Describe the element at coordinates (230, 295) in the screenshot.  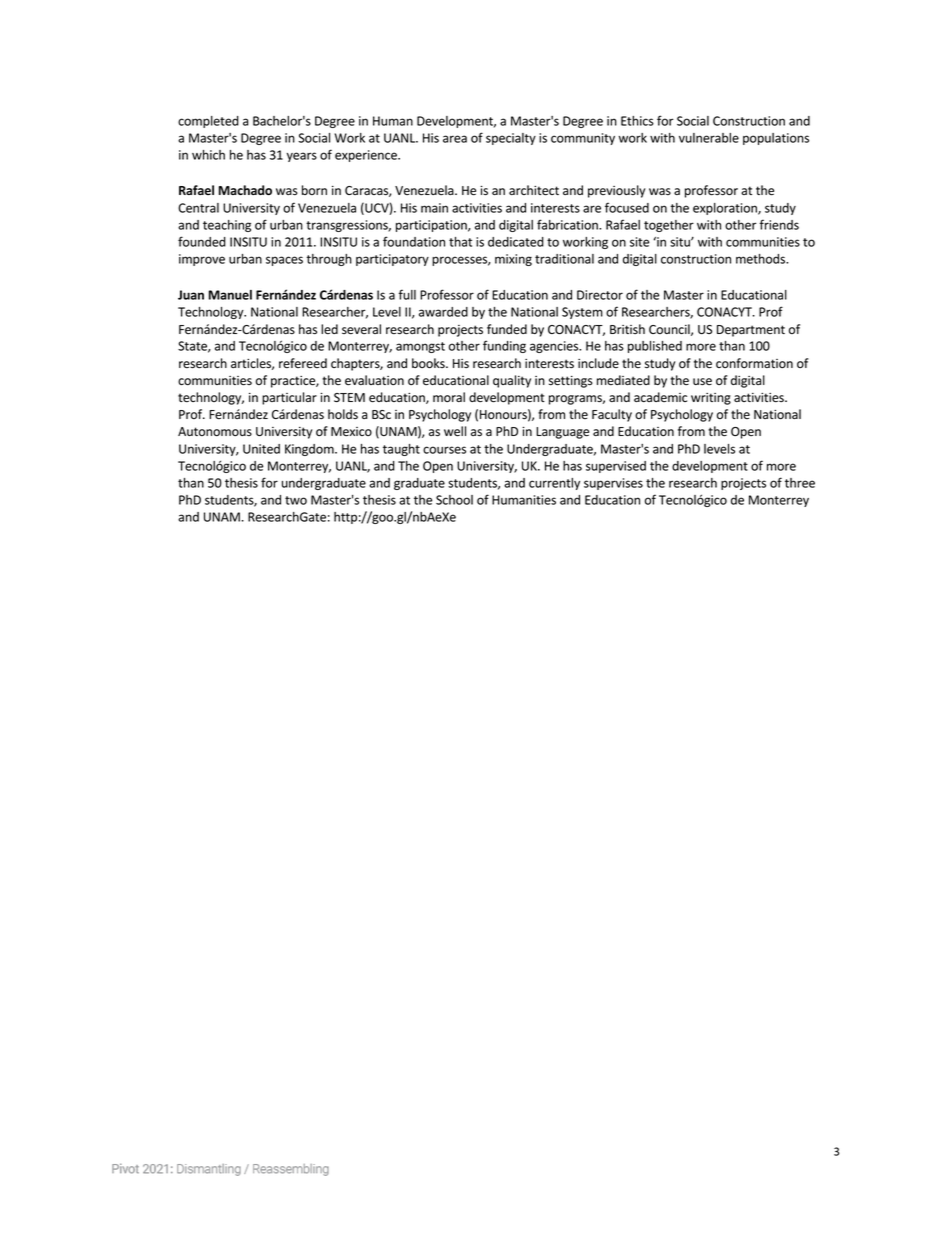
I see `Manuel` at that location.
